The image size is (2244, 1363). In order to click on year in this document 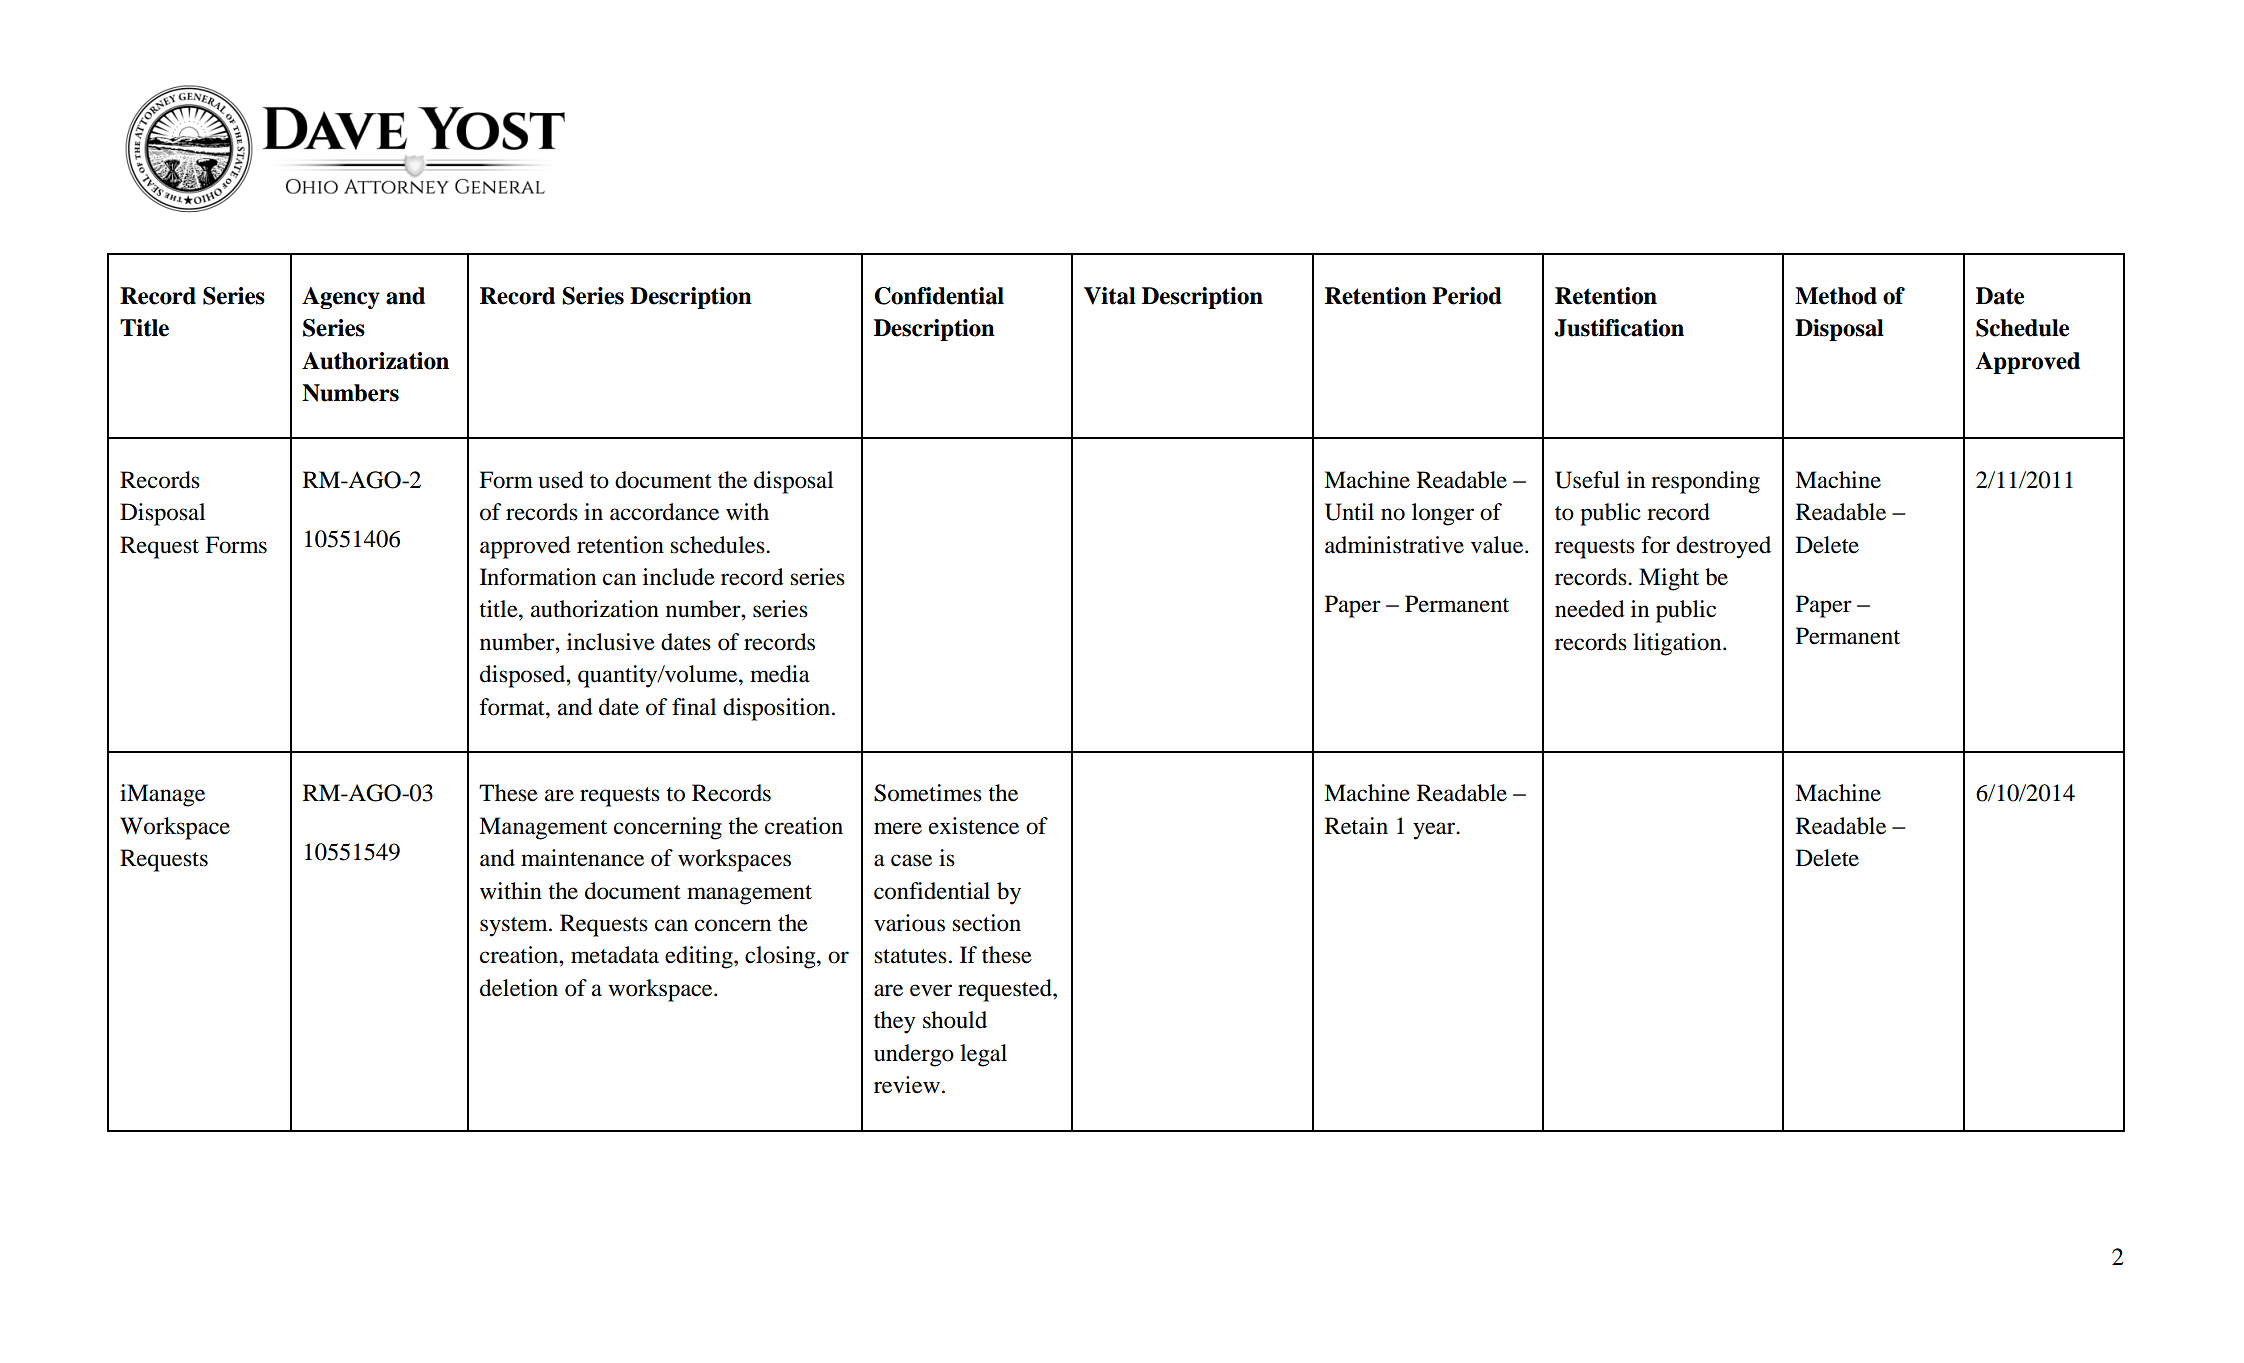, I will do `click(1435, 831)`.
